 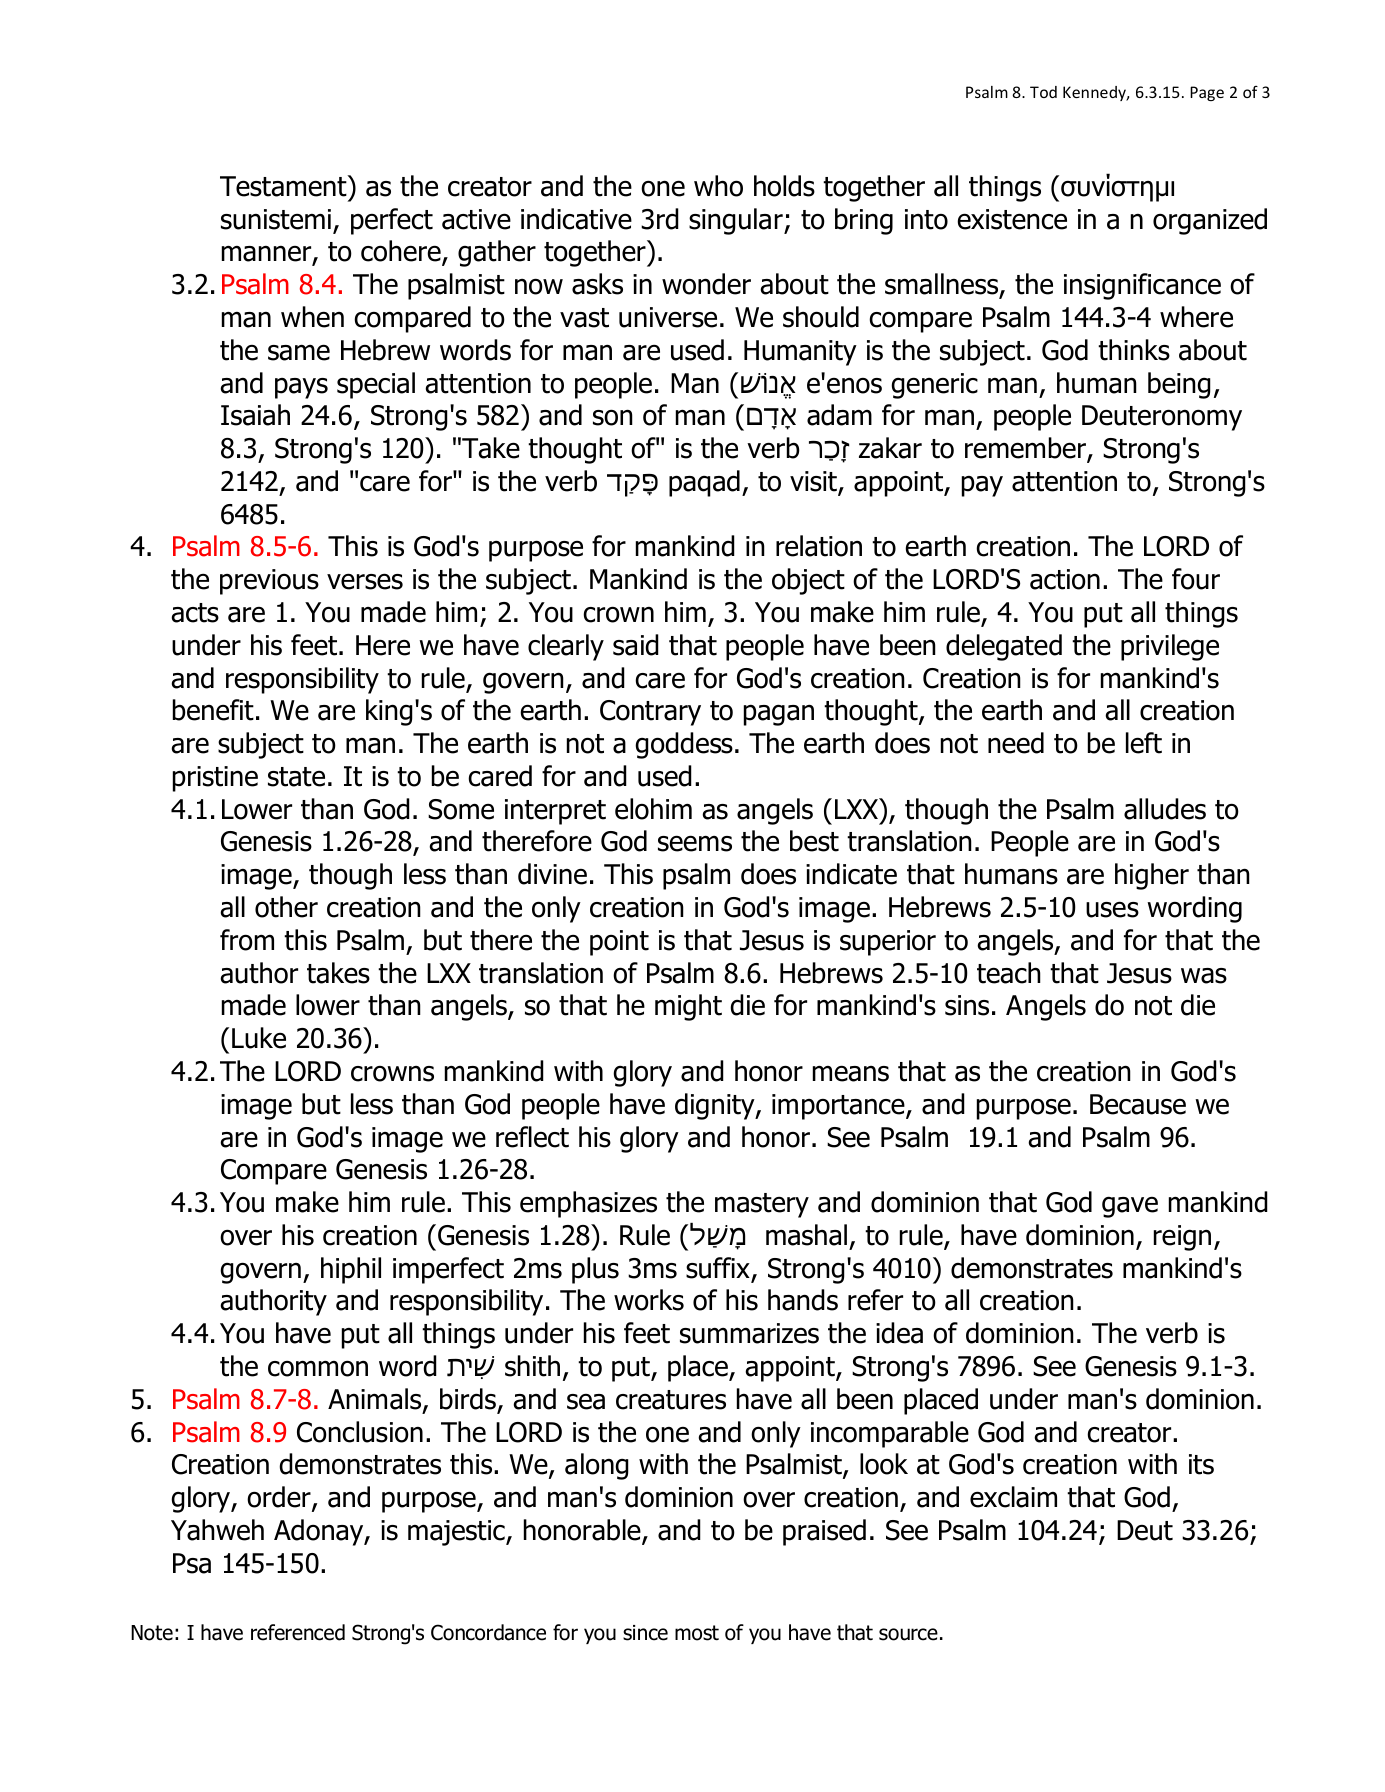 What do you see at coordinates (1065, 579) in the screenshot?
I see `action` at bounding box center [1065, 579].
